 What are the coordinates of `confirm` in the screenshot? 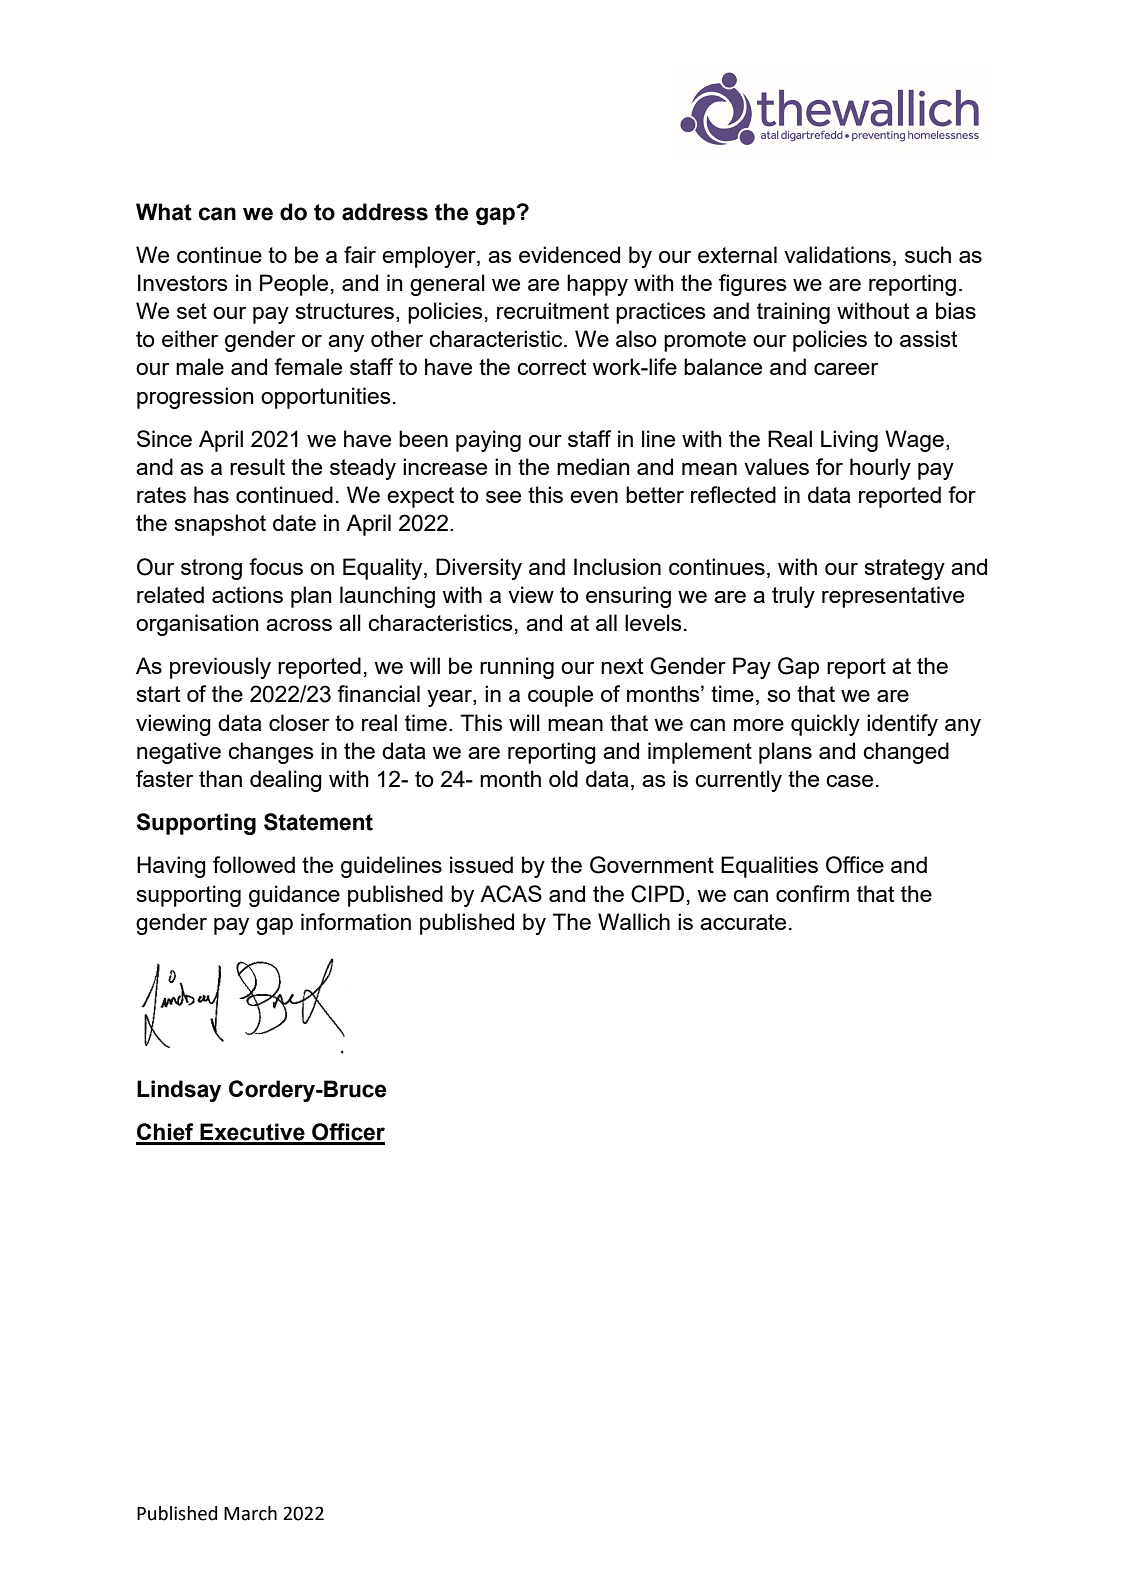 It's located at (812, 893).
